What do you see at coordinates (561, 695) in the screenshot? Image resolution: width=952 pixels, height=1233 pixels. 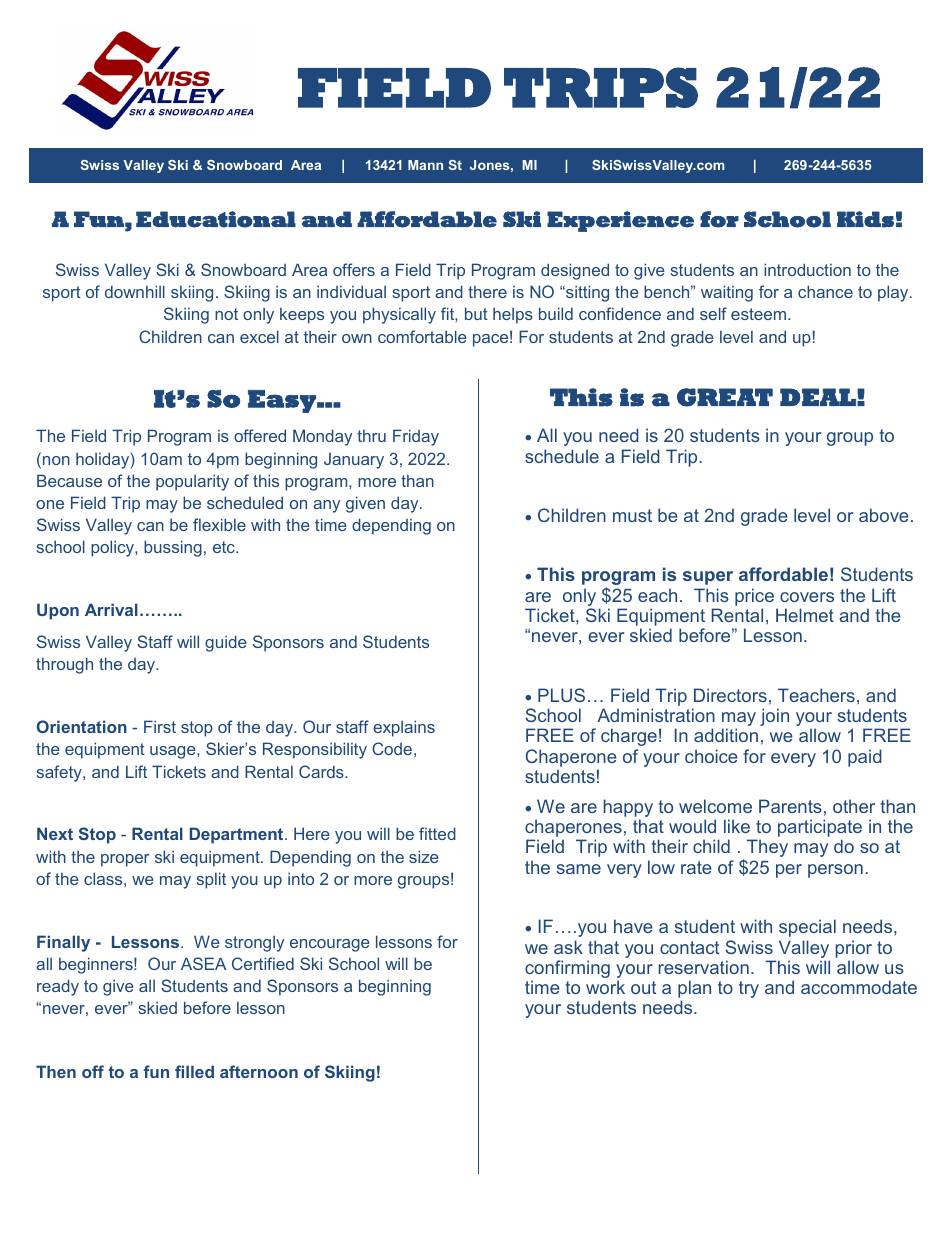 I see `PLUS` at bounding box center [561, 695].
